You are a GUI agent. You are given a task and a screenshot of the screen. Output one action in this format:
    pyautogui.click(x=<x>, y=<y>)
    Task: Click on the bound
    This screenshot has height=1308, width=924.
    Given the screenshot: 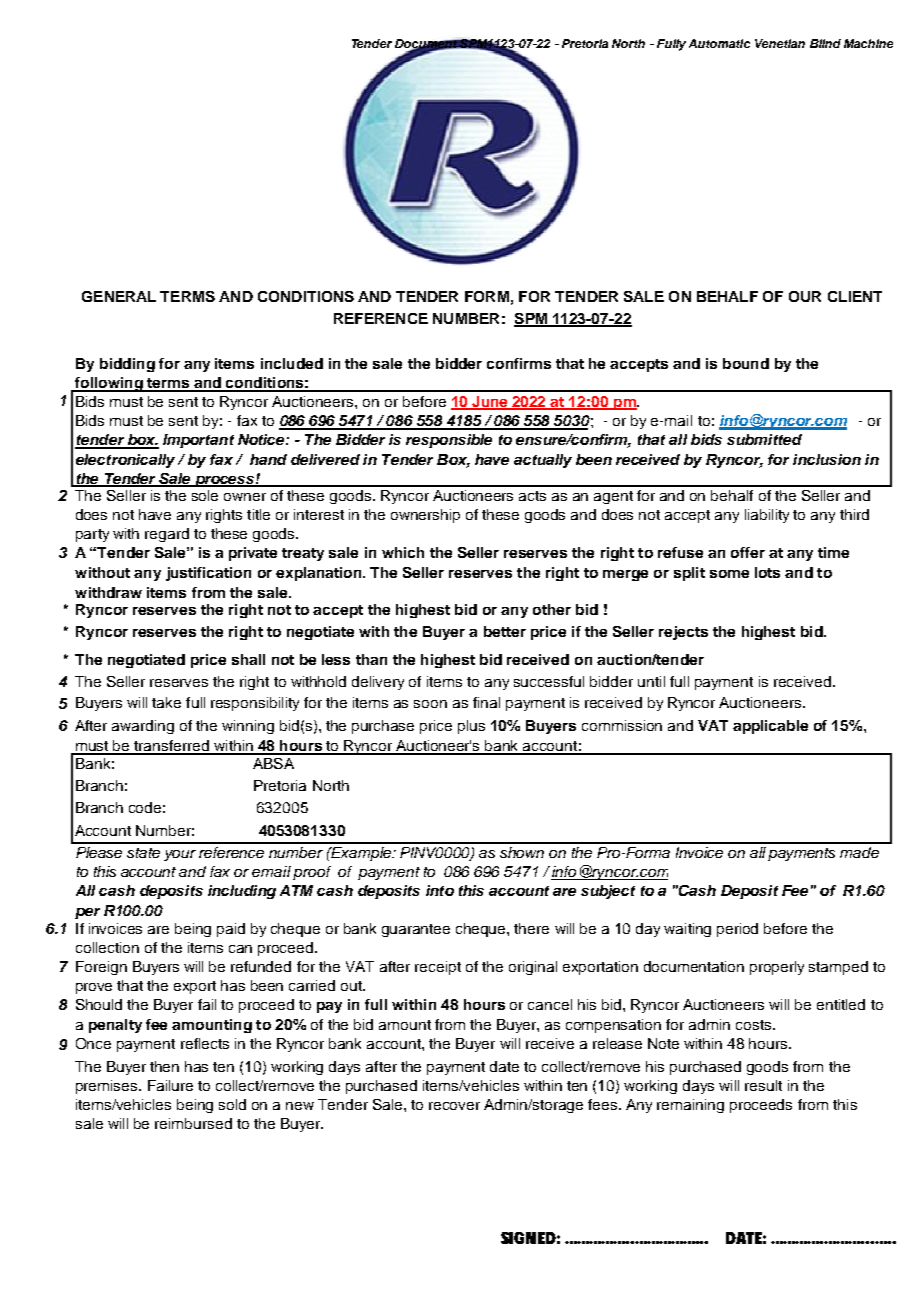 What is the action you would take?
    pyautogui.click(x=746, y=363)
